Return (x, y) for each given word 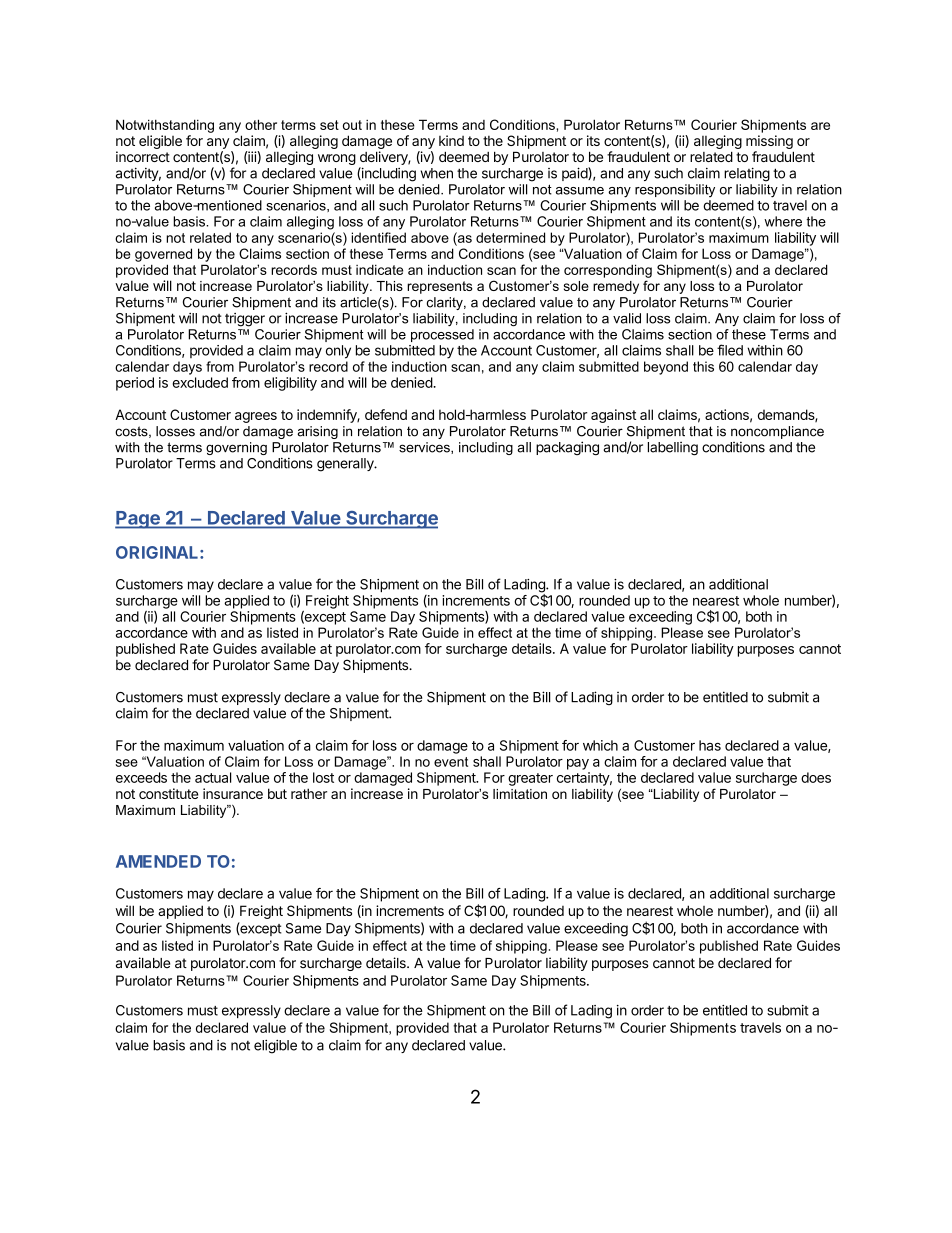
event (451, 762)
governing (236, 448)
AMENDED (158, 861)
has (710, 745)
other (261, 124)
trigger (245, 320)
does (816, 777)
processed (442, 335)
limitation (520, 794)
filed (730, 350)
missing (769, 142)
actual (213, 777)
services (425, 448)
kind (451, 140)
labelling (673, 449)
